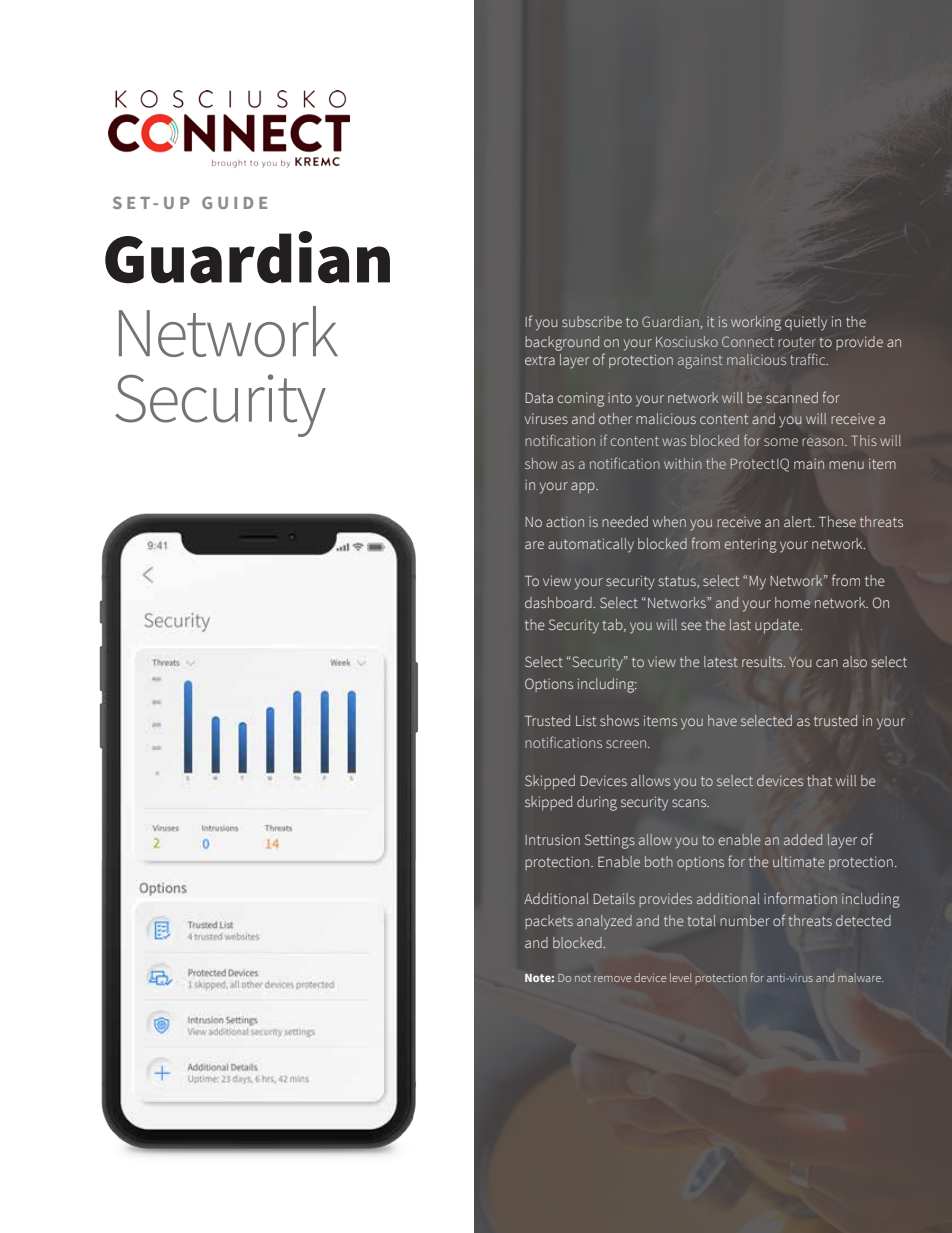 This screenshot has width=952, height=1233. What do you see at coordinates (806, 323) in the screenshot?
I see `quietly` at bounding box center [806, 323].
